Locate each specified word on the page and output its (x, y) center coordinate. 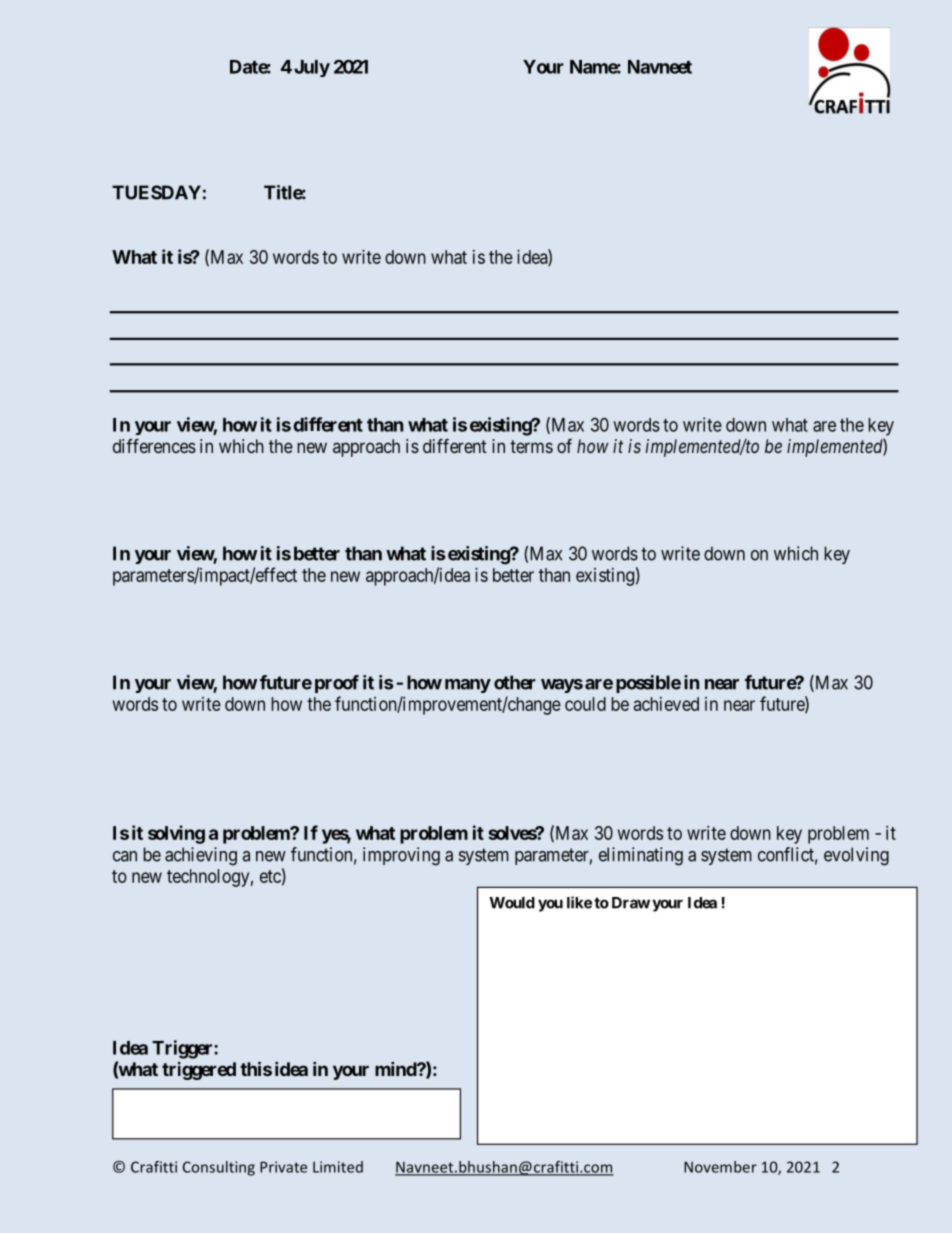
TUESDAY (156, 192)
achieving (201, 856)
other (515, 682)
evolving (856, 856)
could (585, 704)
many (468, 686)
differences (154, 446)
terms (531, 446)
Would (512, 903)
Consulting (219, 1168)
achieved (666, 704)
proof (337, 684)
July (312, 68)
